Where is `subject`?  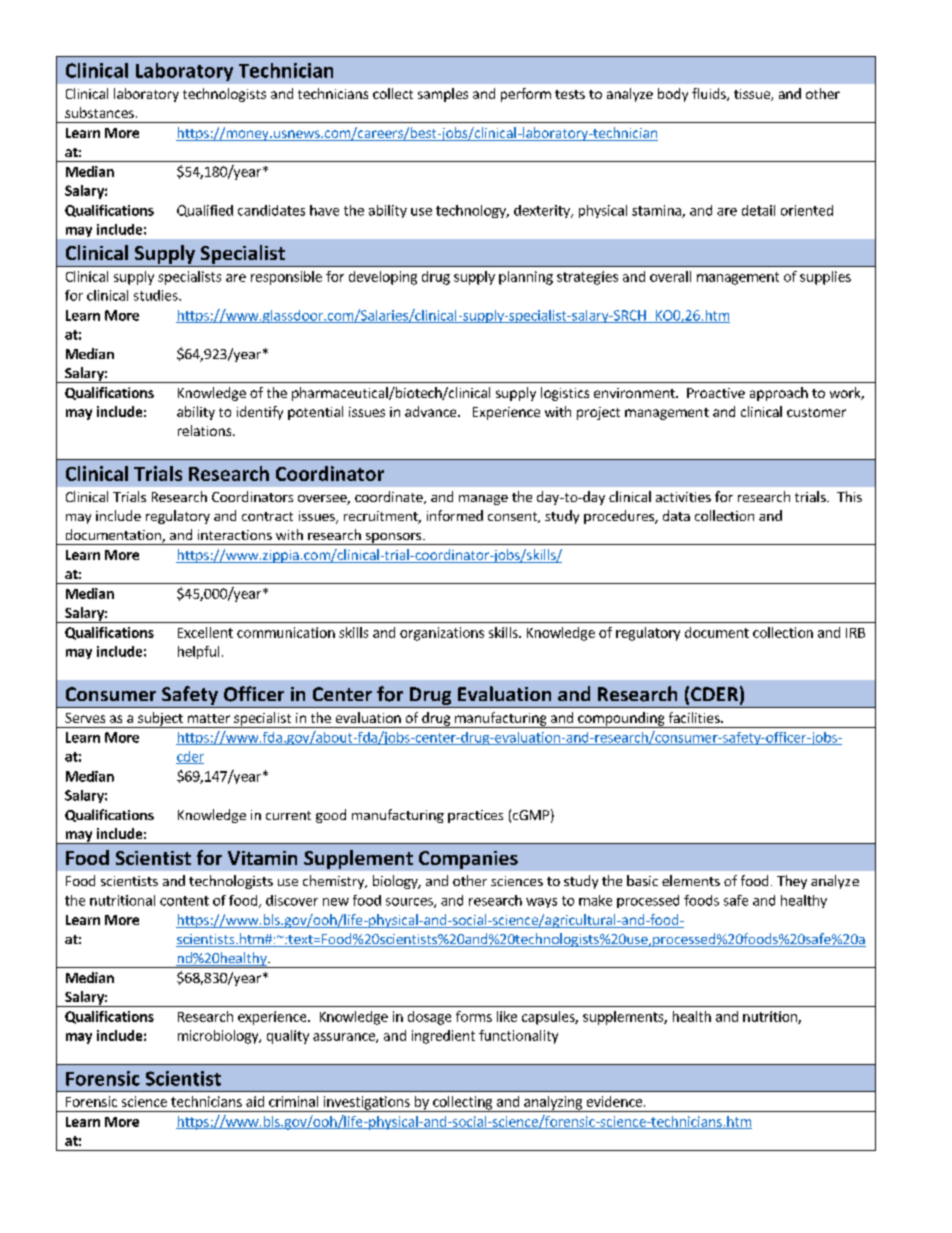
subject is located at coordinates (160, 720).
